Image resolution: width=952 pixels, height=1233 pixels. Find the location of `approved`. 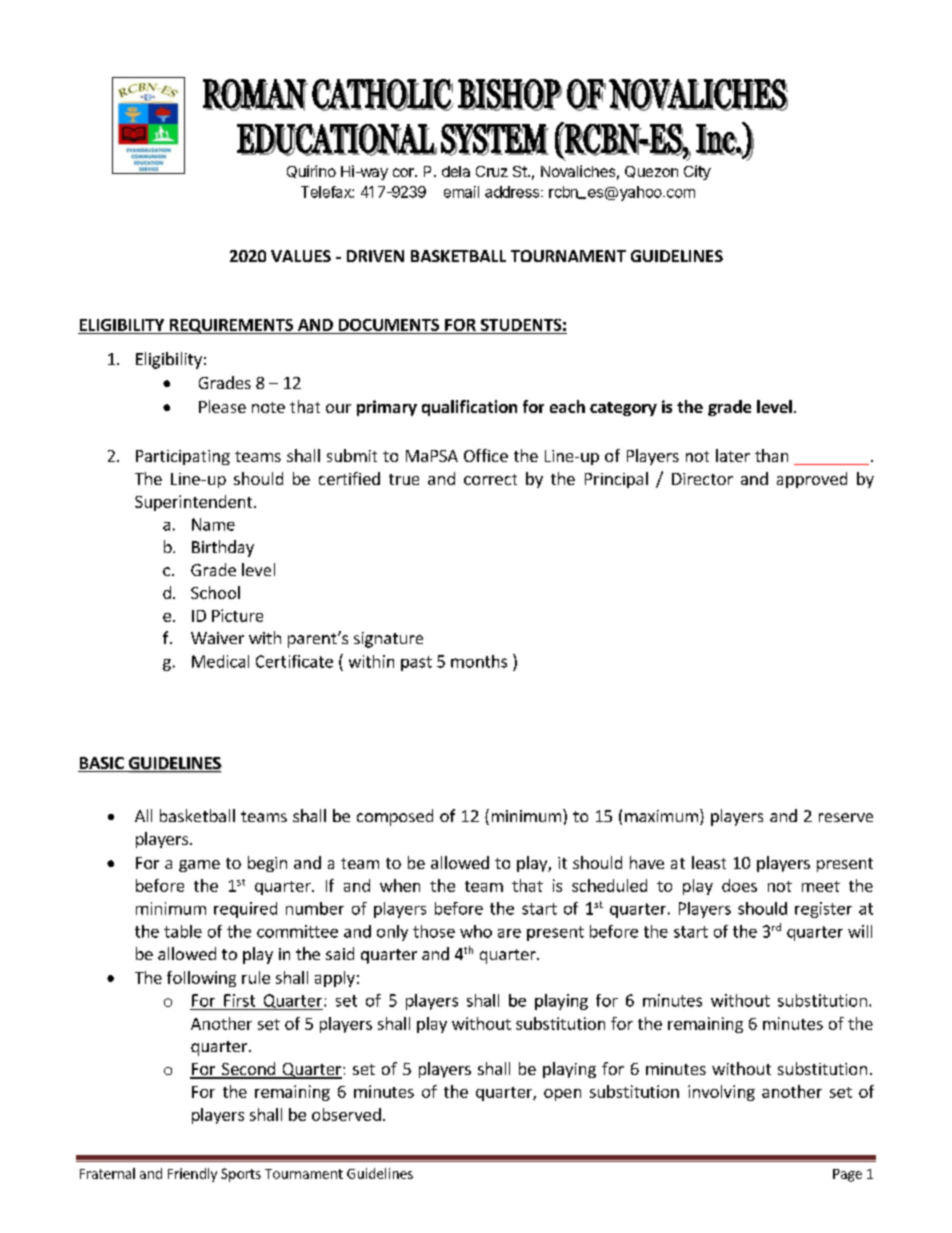

approved is located at coordinates (812, 480).
